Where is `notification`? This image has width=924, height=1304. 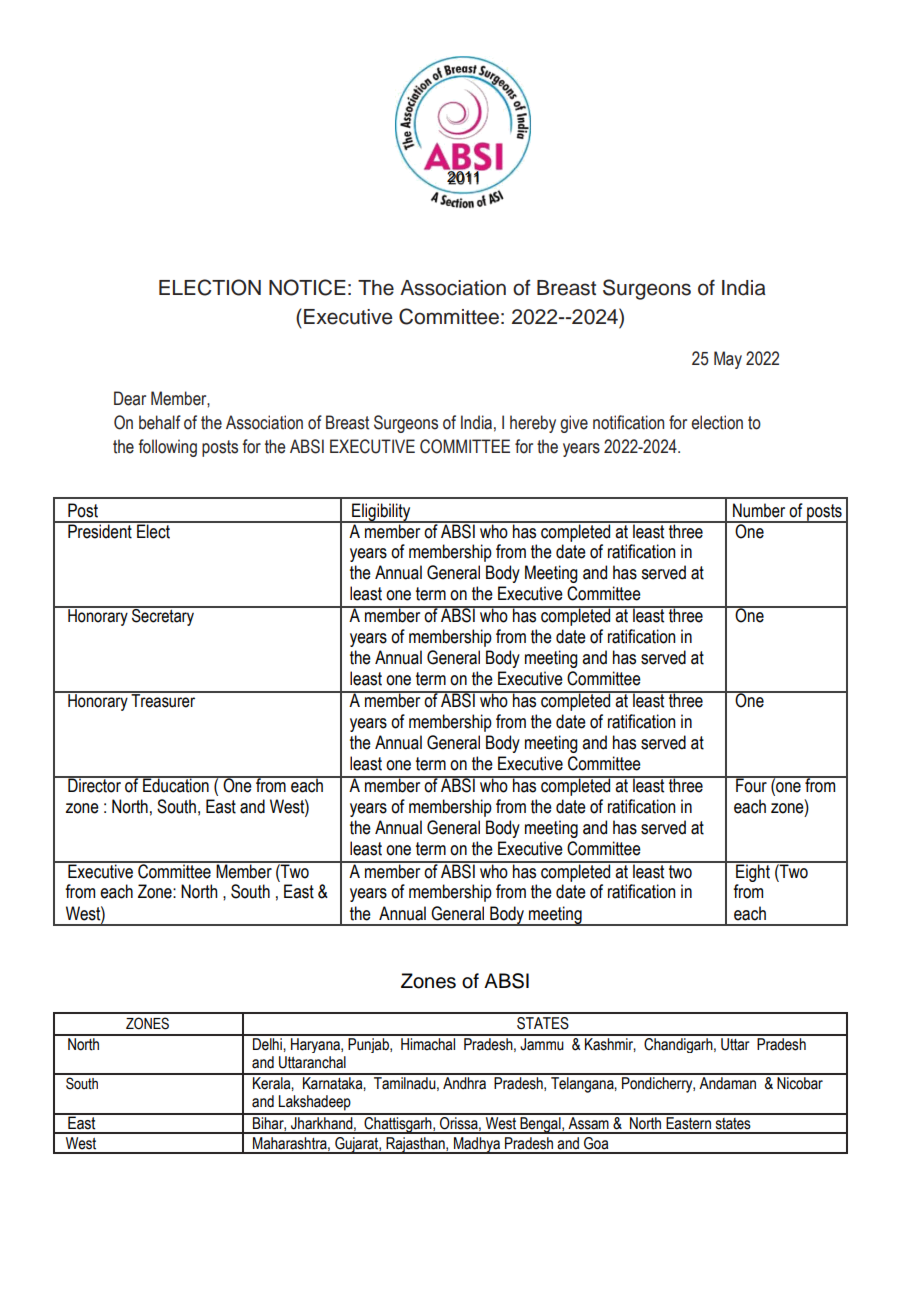 notification is located at coordinates (628, 422).
